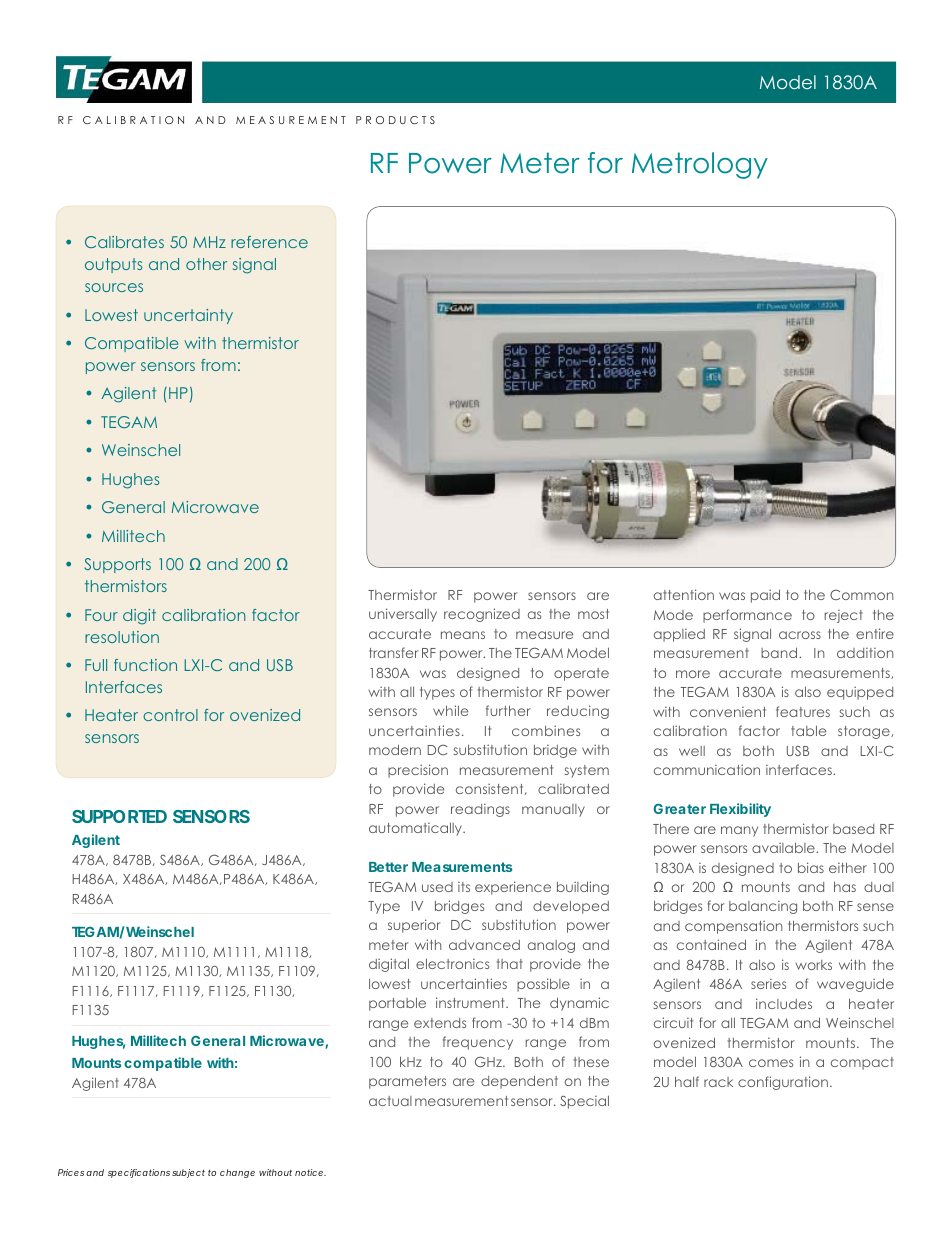 The height and width of the screenshot is (1233, 952). Describe the element at coordinates (463, 635) in the screenshot. I see `means` at that location.
